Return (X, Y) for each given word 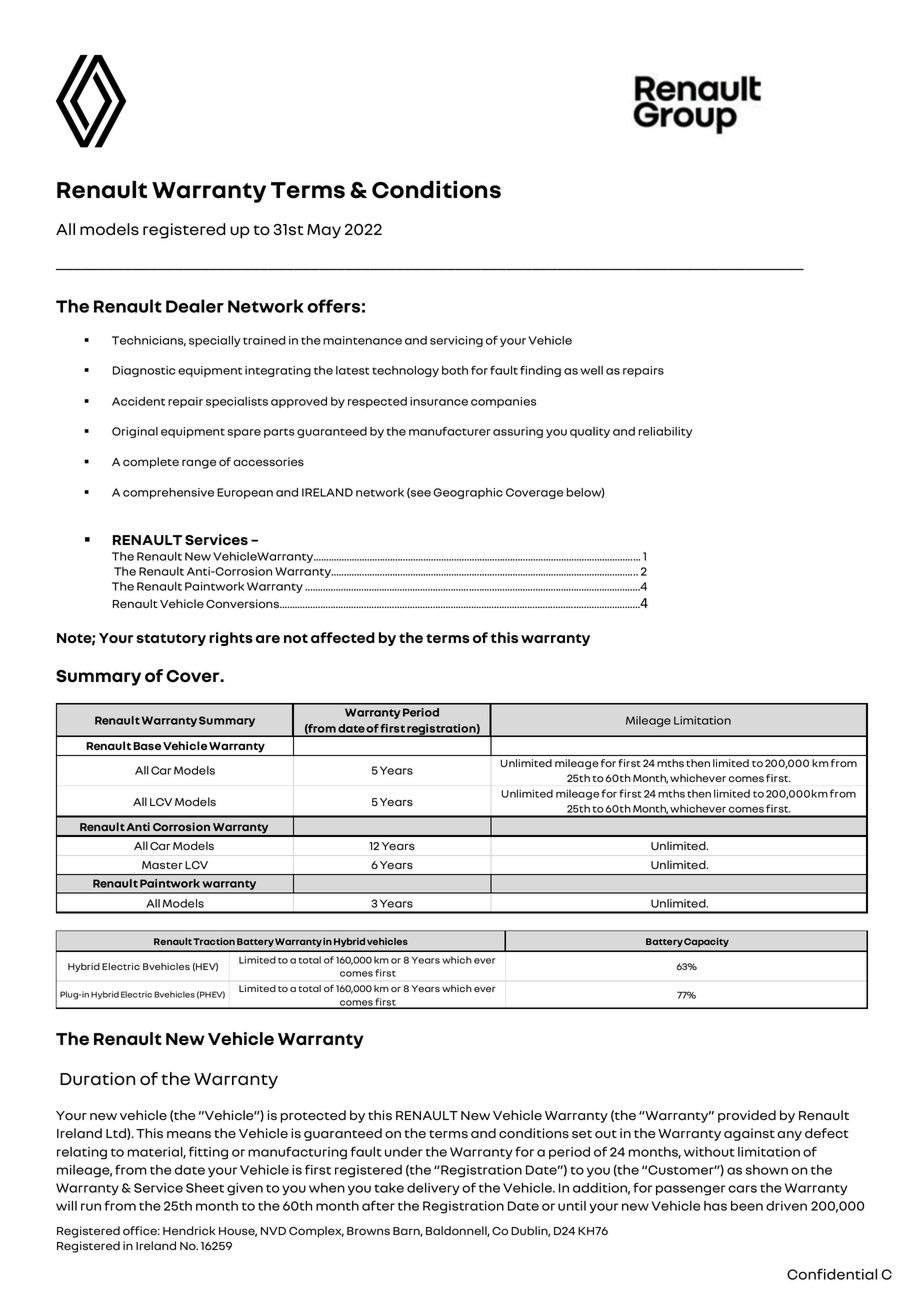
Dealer (195, 306)
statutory (171, 639)
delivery (433, 1189)
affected (343, 637)
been (747, 1206)
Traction (214, 941)
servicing (456, 341)
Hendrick (189, 1230)
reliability (665, 432)
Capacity (706, 942)
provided (747, 1116)
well (591, 370)
